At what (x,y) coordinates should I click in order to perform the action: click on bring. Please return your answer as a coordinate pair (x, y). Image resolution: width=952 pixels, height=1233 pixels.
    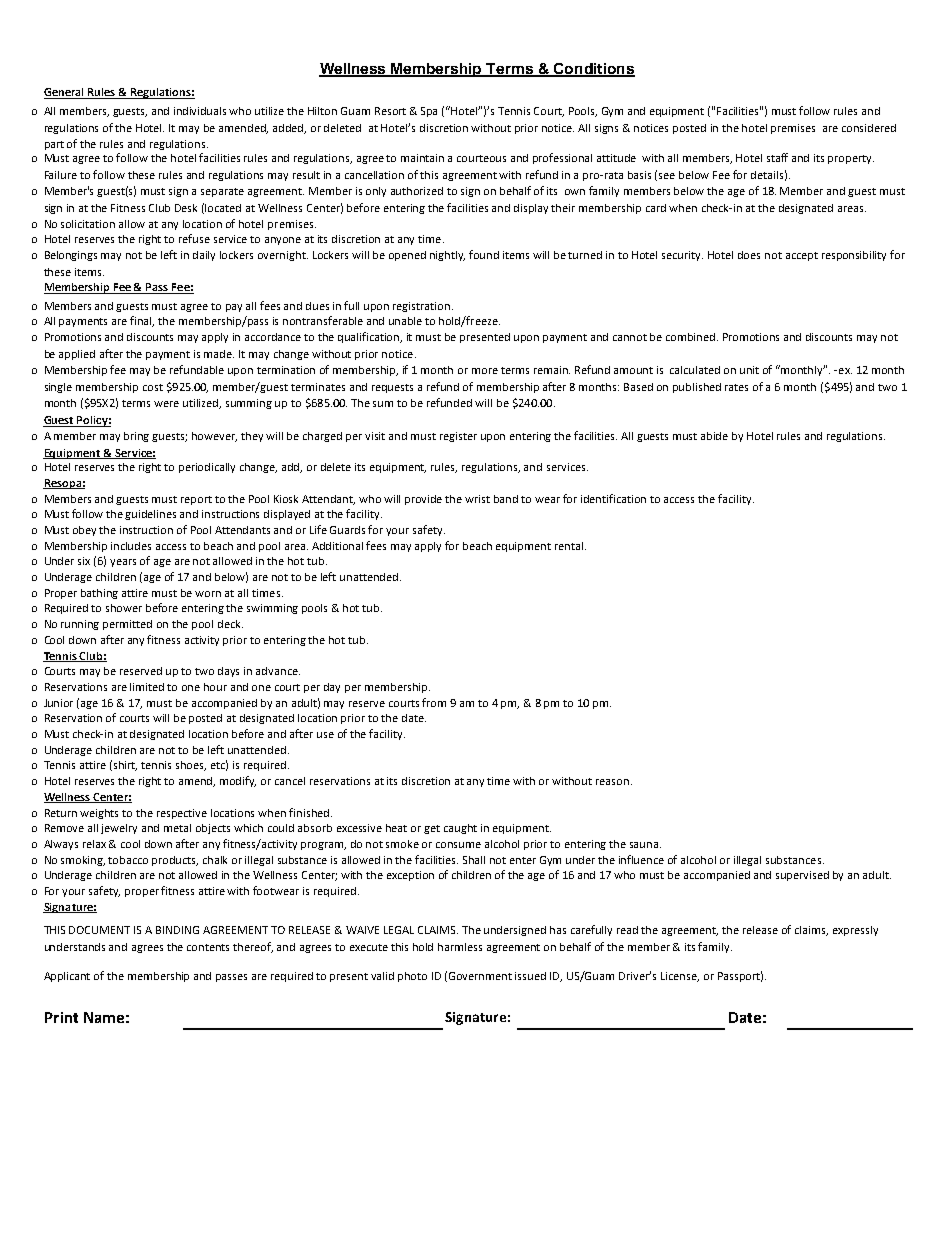
    Looking at the image, I should click on (136, 437).
